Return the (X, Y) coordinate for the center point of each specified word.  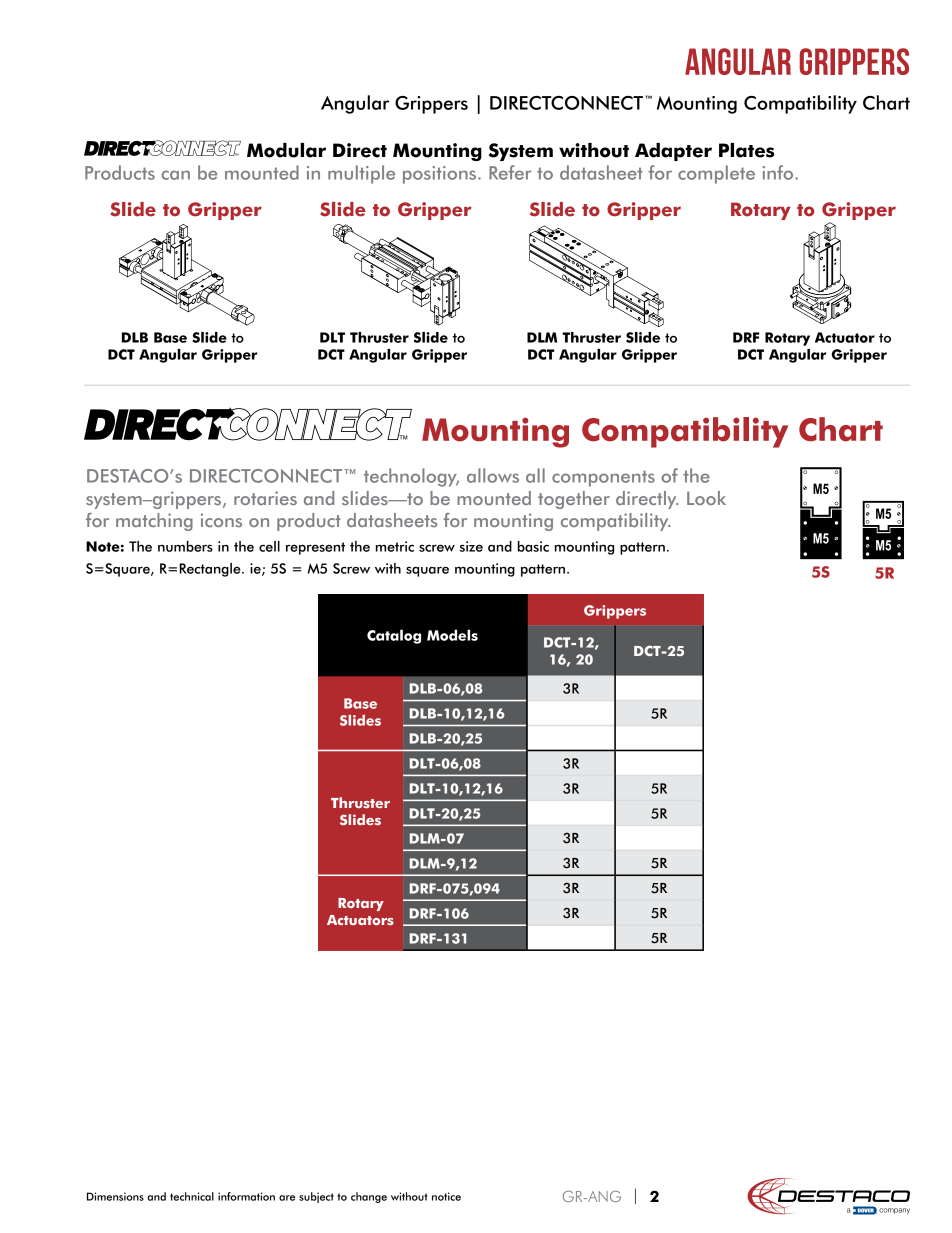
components (603, 478)
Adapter (673, 152)
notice (446, 1196)
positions (441, 175)
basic (533, 546)
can (175, 175)
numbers (185, 546)
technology (411, 477)
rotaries (265, 498)
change (369, 1197)
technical (192, 1196)
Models (452, 635)
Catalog (394, 636)
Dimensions (115, 1196)
